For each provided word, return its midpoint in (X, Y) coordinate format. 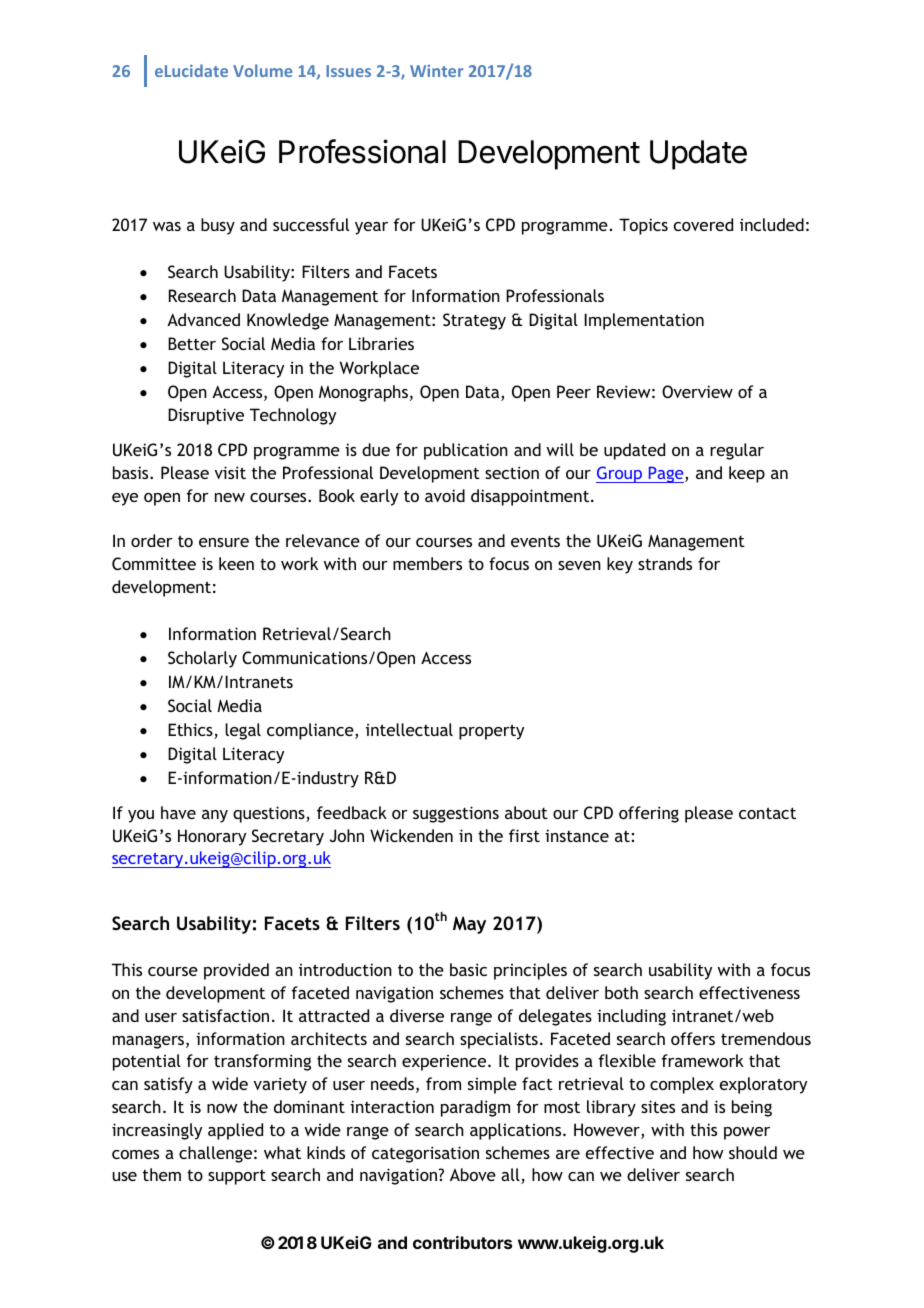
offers (693, 1038)
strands (665, 563)
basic (468, 969)
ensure (224, 542)
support (237, 1177)
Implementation (644, 321)
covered (703, 224)
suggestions (456, 814)
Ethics (191, 731)
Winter (436, 71)
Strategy (474, 321)
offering (649, 814)
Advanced (203, 319)
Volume (262, 70)
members (427, 563)
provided (236, 971)
